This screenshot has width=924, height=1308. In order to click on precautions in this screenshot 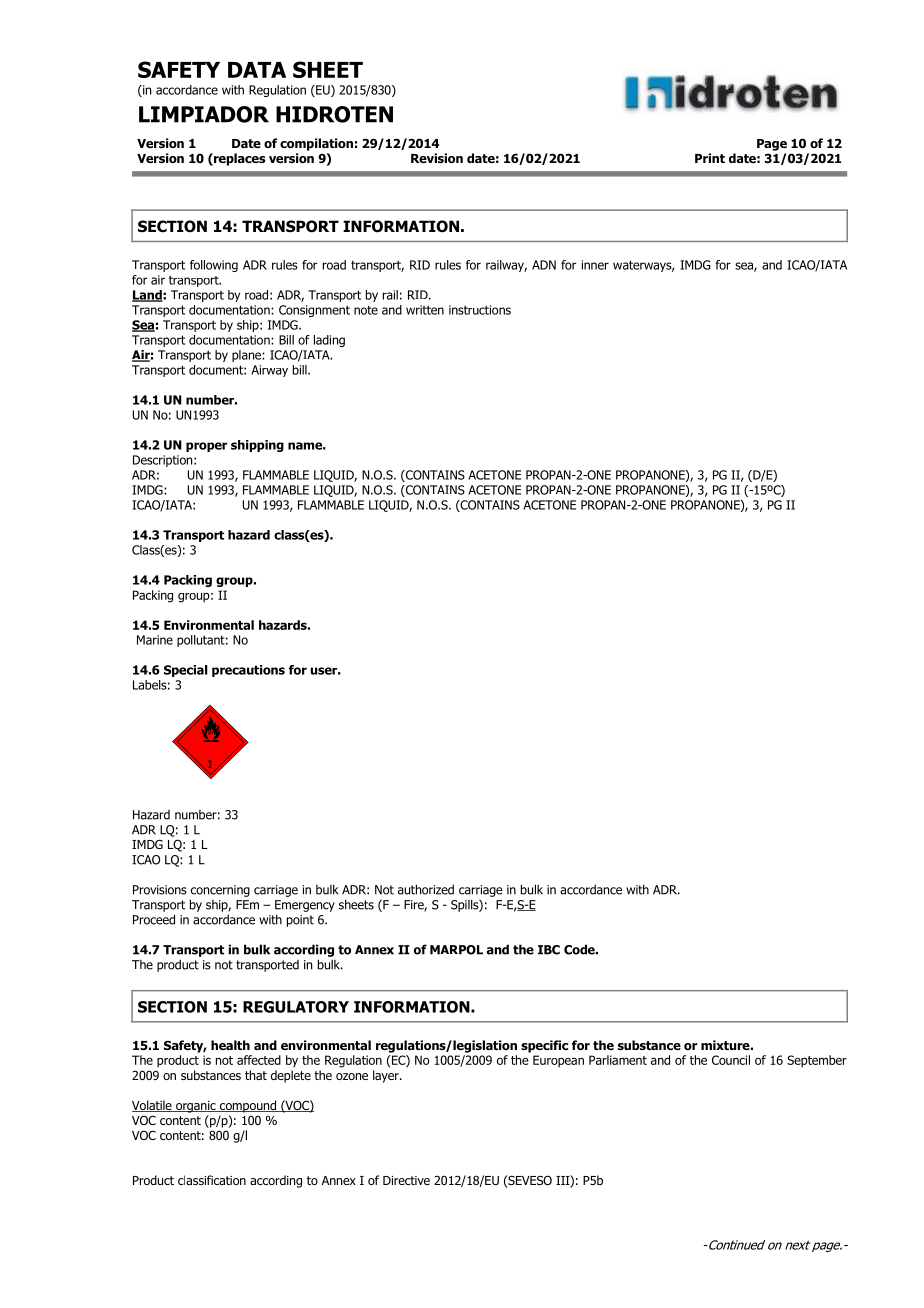, I will do `click(248, 671)`.
